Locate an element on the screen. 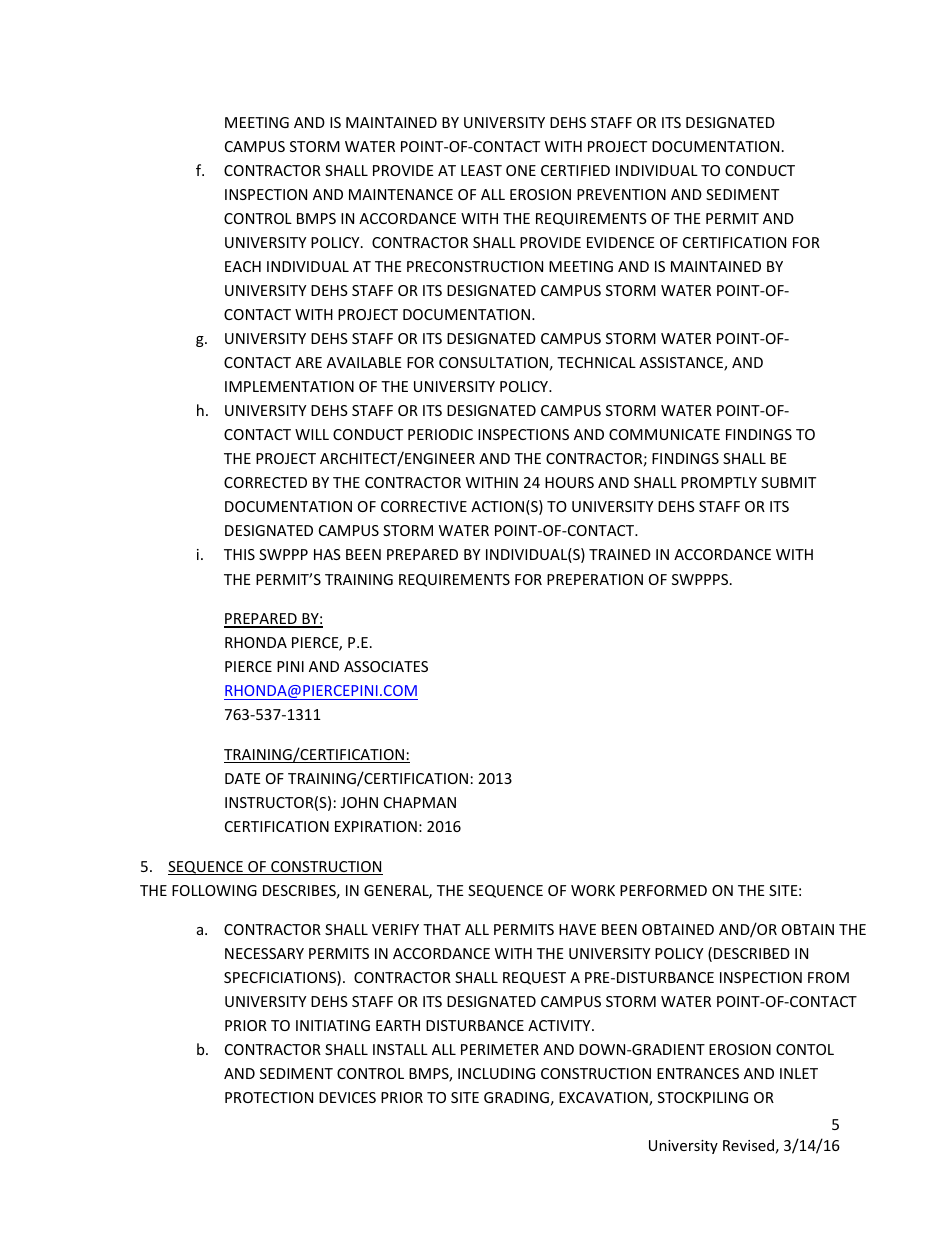  INCLUDING is located at coordinates (496, 1073).
